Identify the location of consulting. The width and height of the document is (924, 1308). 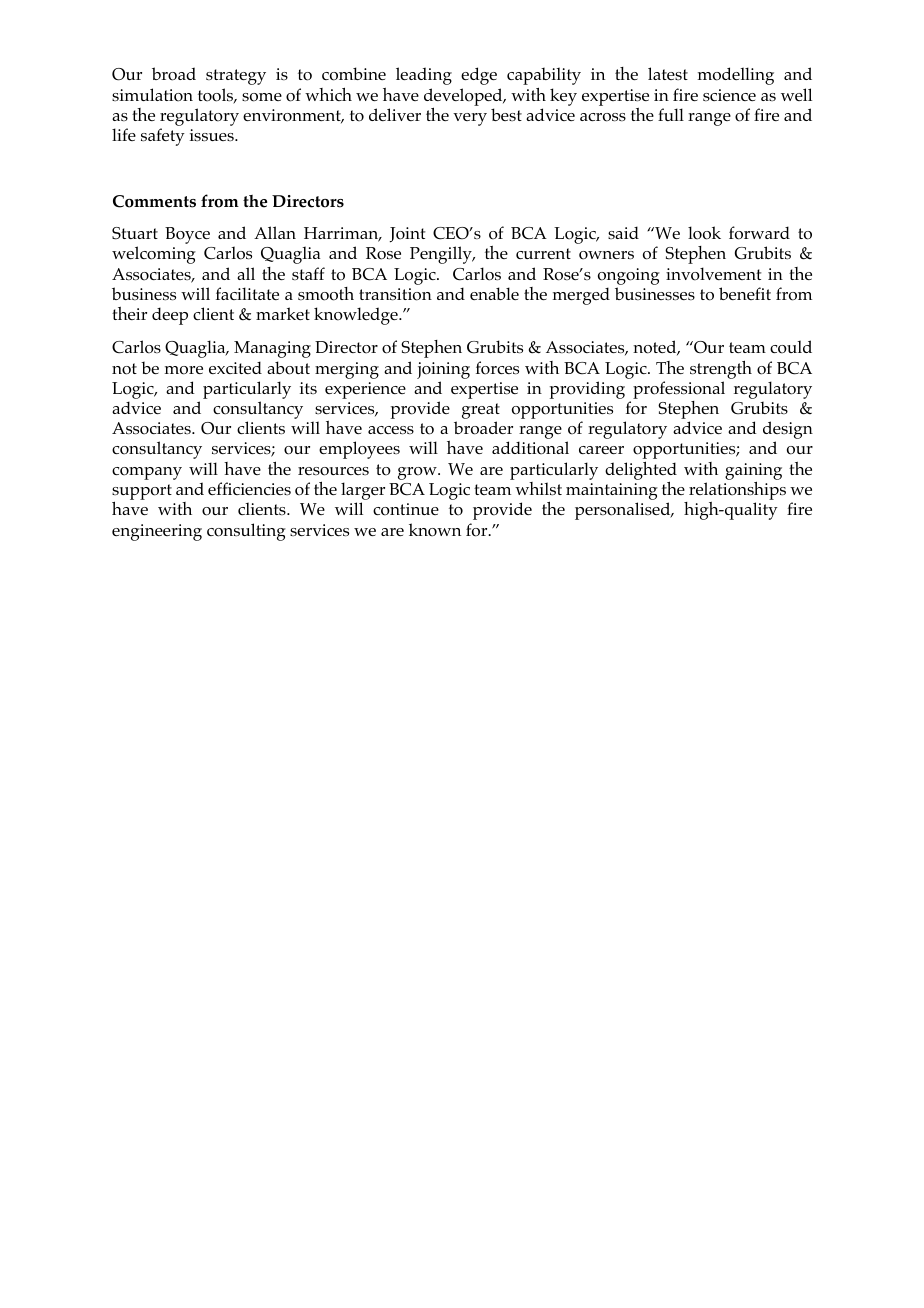
(246, 532).
